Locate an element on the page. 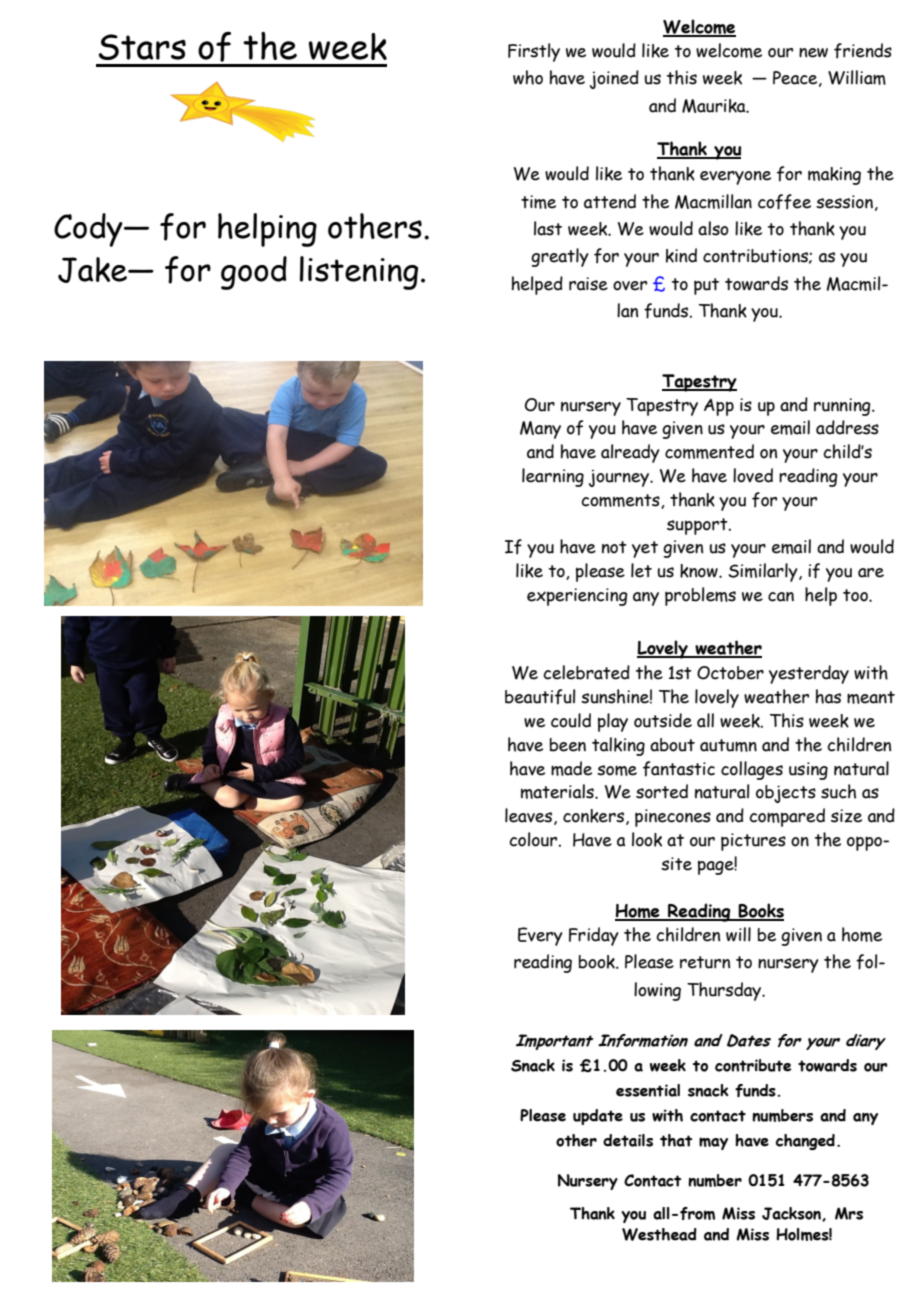 The height and width of the image is (1308, 924). colour is located at coordinates (533, 839).
